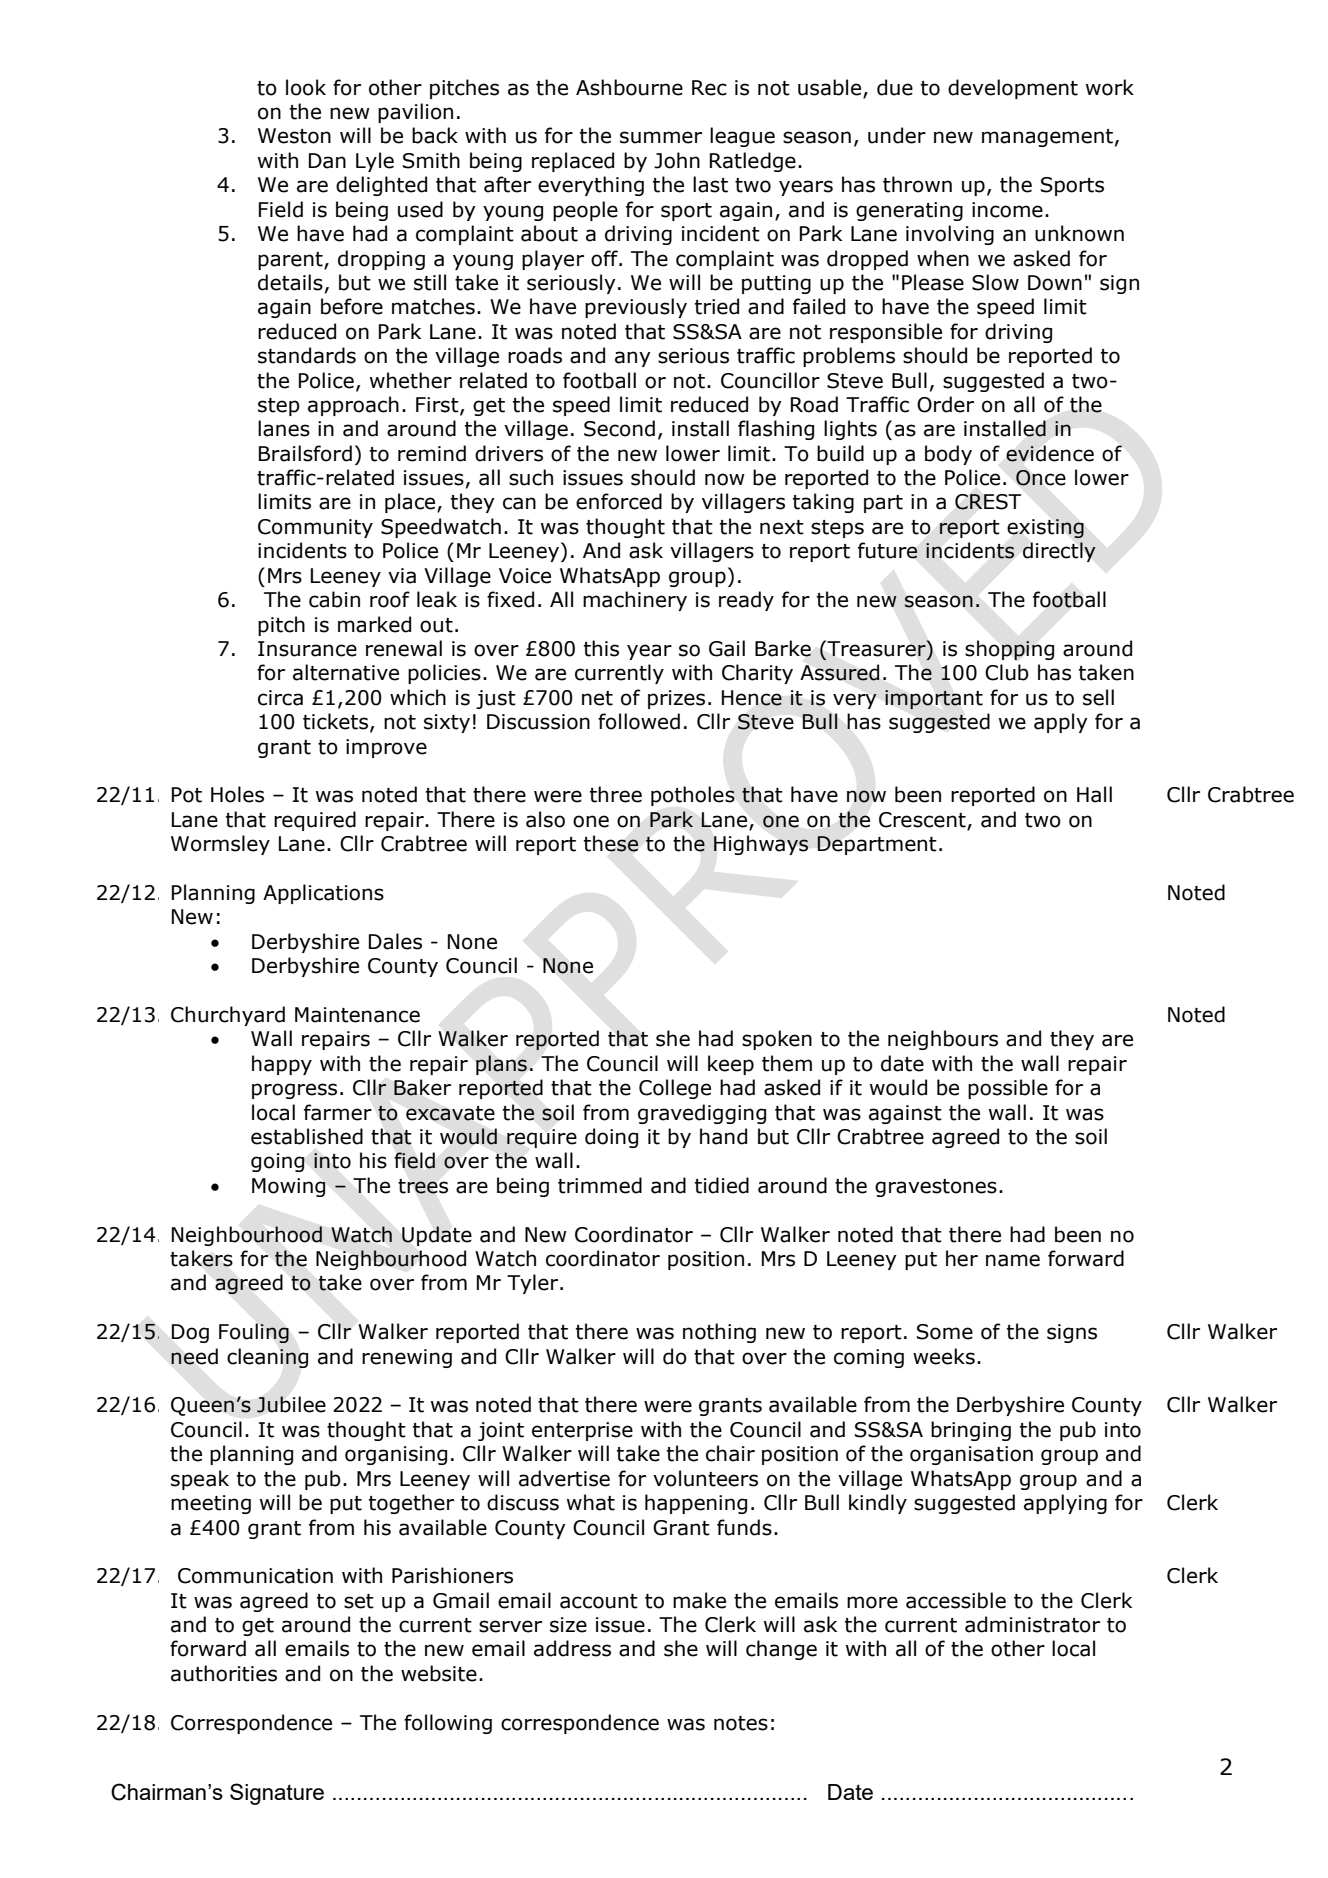 Image resolution: width=1328 pixels, height=1878 pixels. I want to click on Weston, so click(294, 136).
